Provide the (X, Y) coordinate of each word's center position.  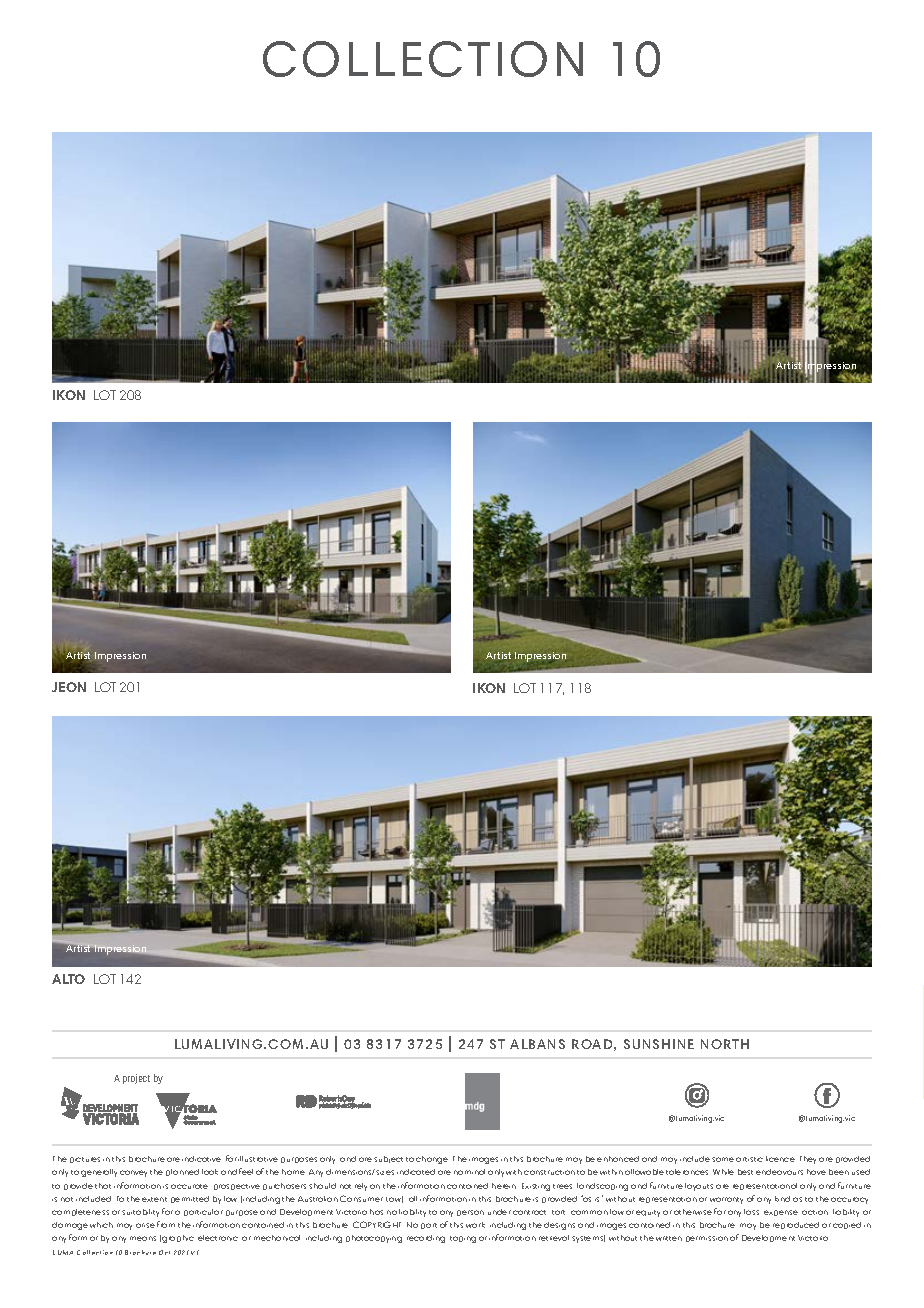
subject (388, 1159)
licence (780, 1159)
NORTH (725, 1044)
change (432, 1160)
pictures (85, 1160)
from (166, 1224)
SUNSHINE (659, 1044)
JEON (69, 687)
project (136, 1079)
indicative (201, 1159)
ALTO (68, 979)
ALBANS (537, 1044)
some (723, 1159)
